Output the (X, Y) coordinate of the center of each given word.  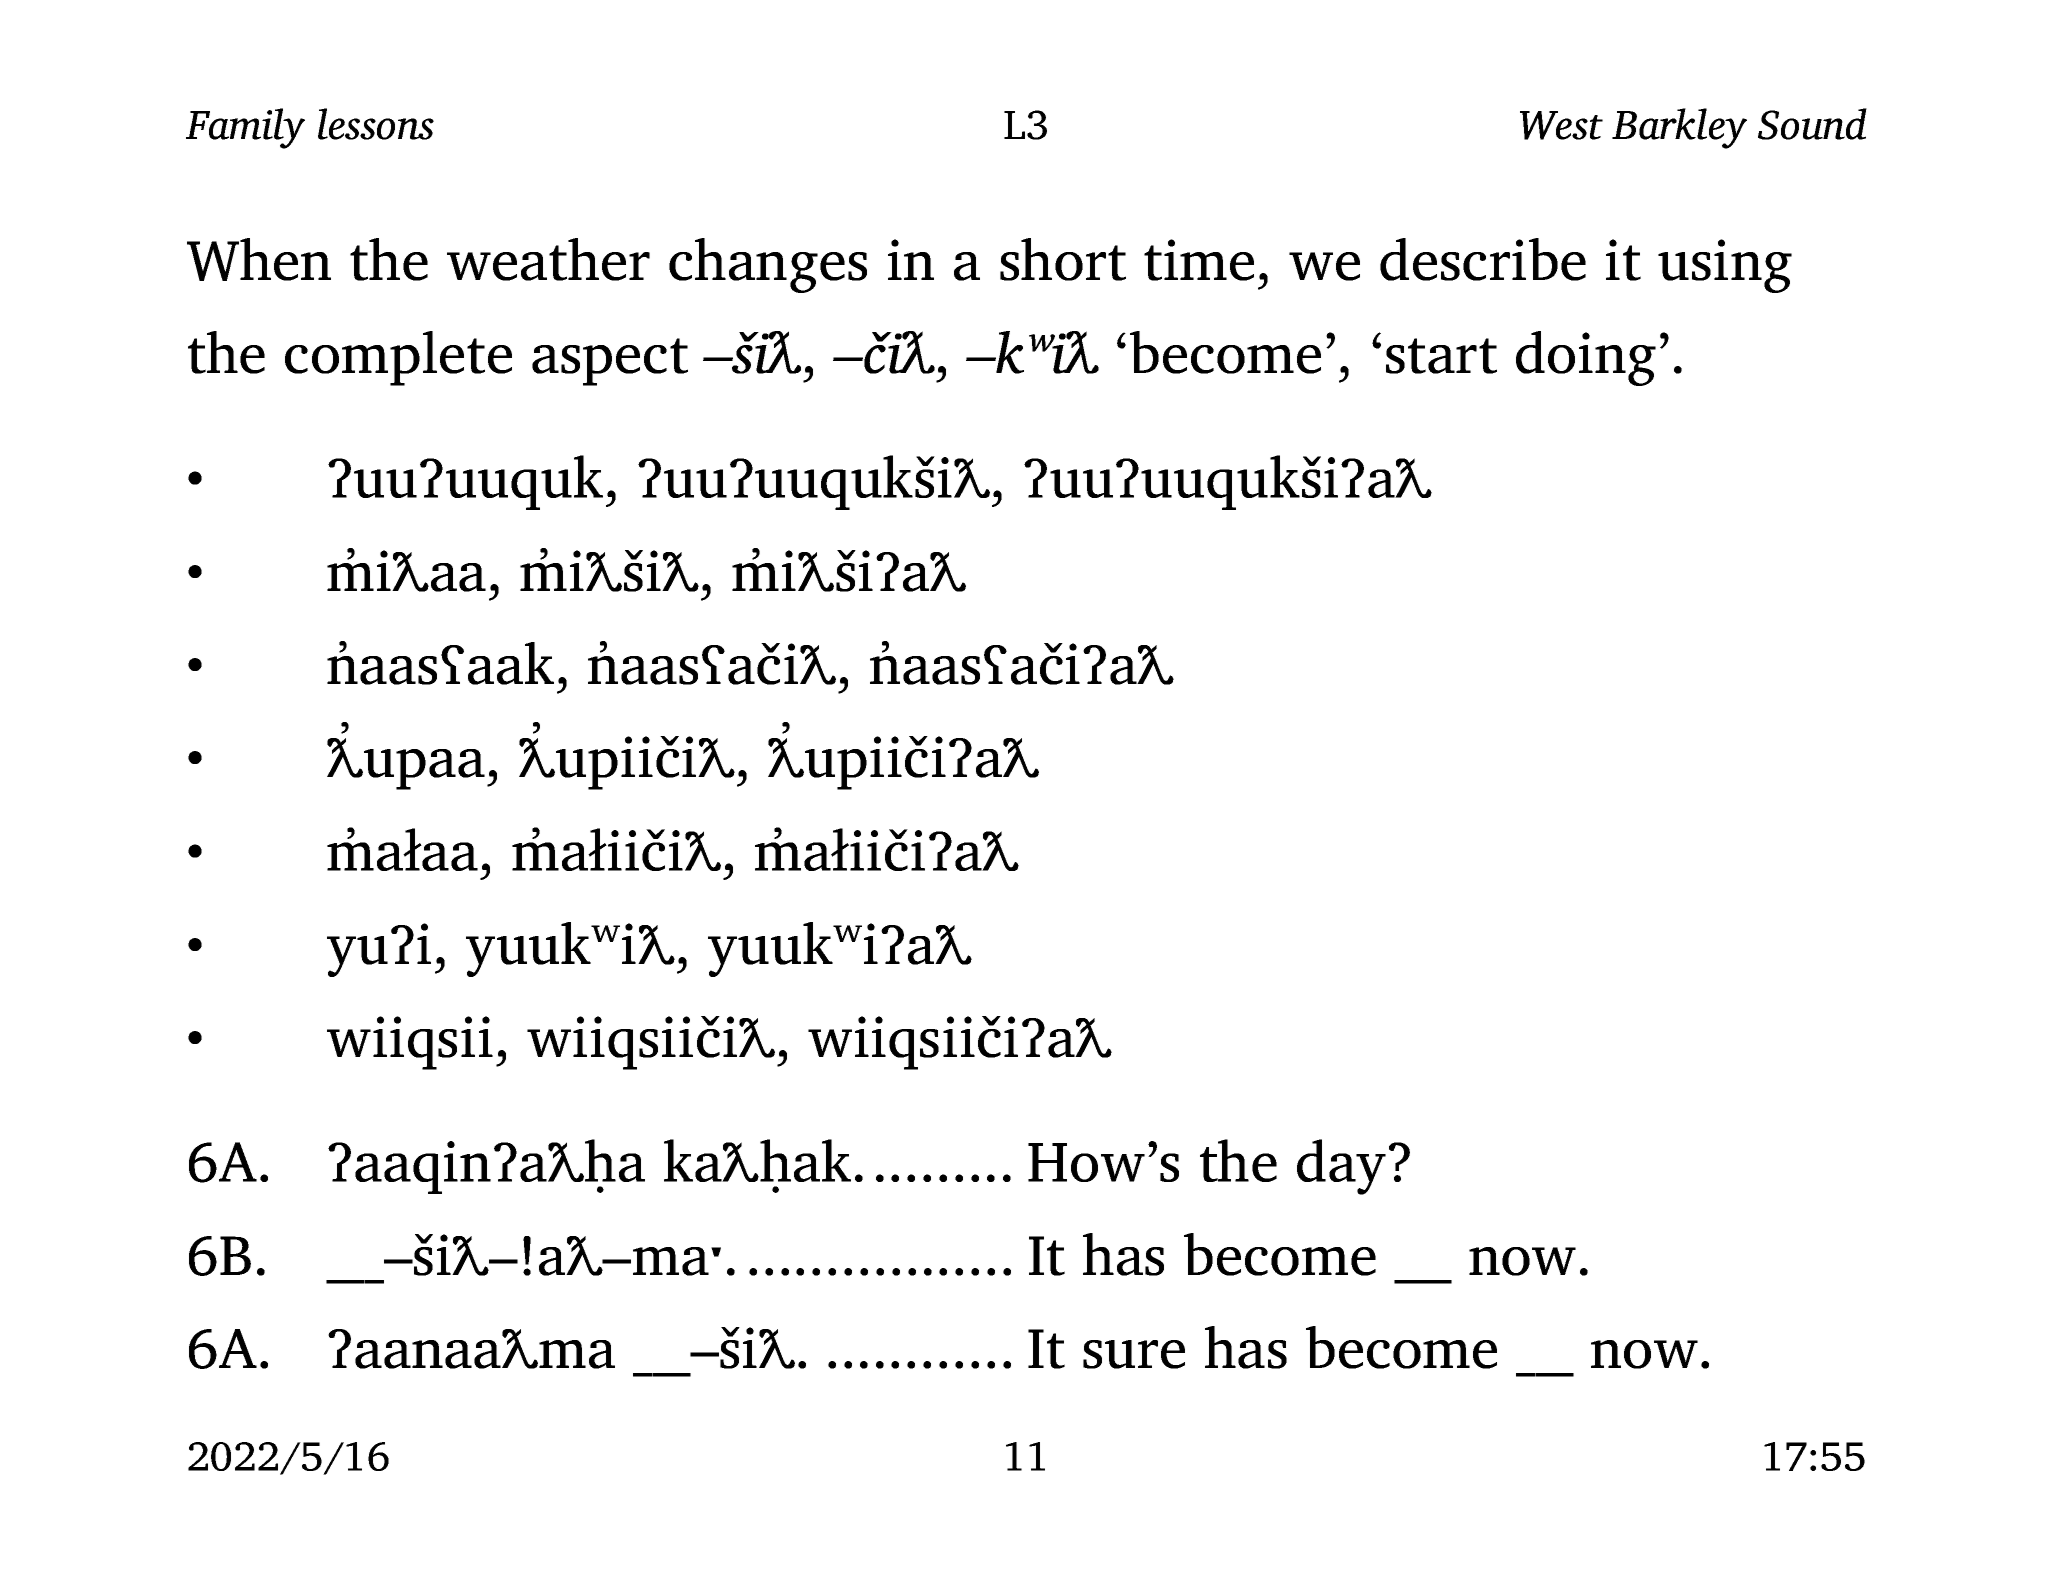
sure (1134, 1354)
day (1341, 1167)
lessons (376, 124)
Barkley (1679, 128)
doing (1586, 358)
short (1063, 259)
